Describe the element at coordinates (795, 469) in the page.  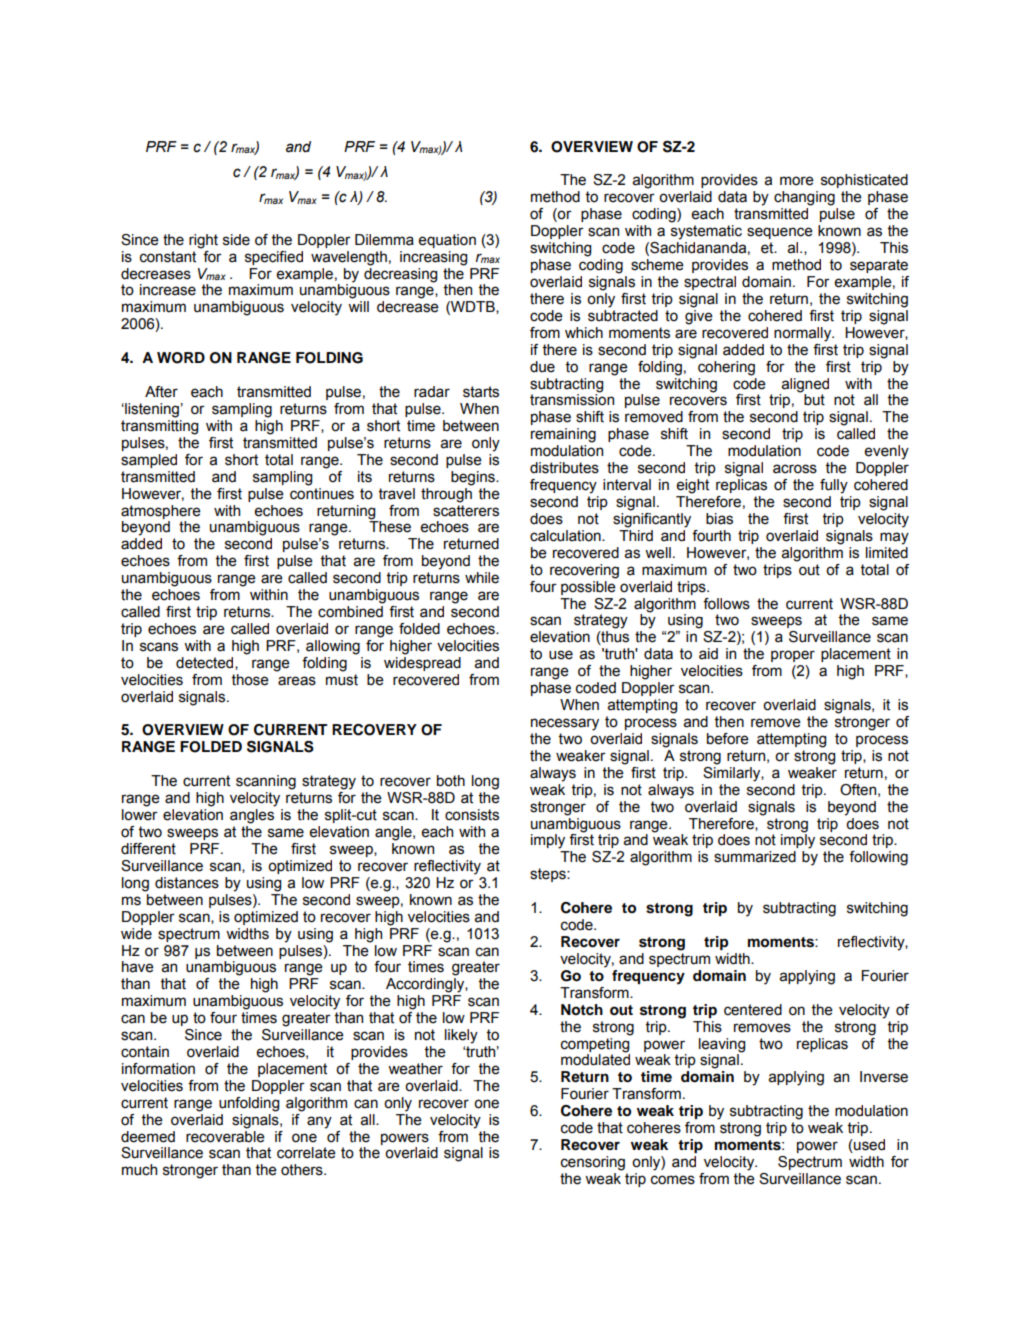
I see `across` at that location.
